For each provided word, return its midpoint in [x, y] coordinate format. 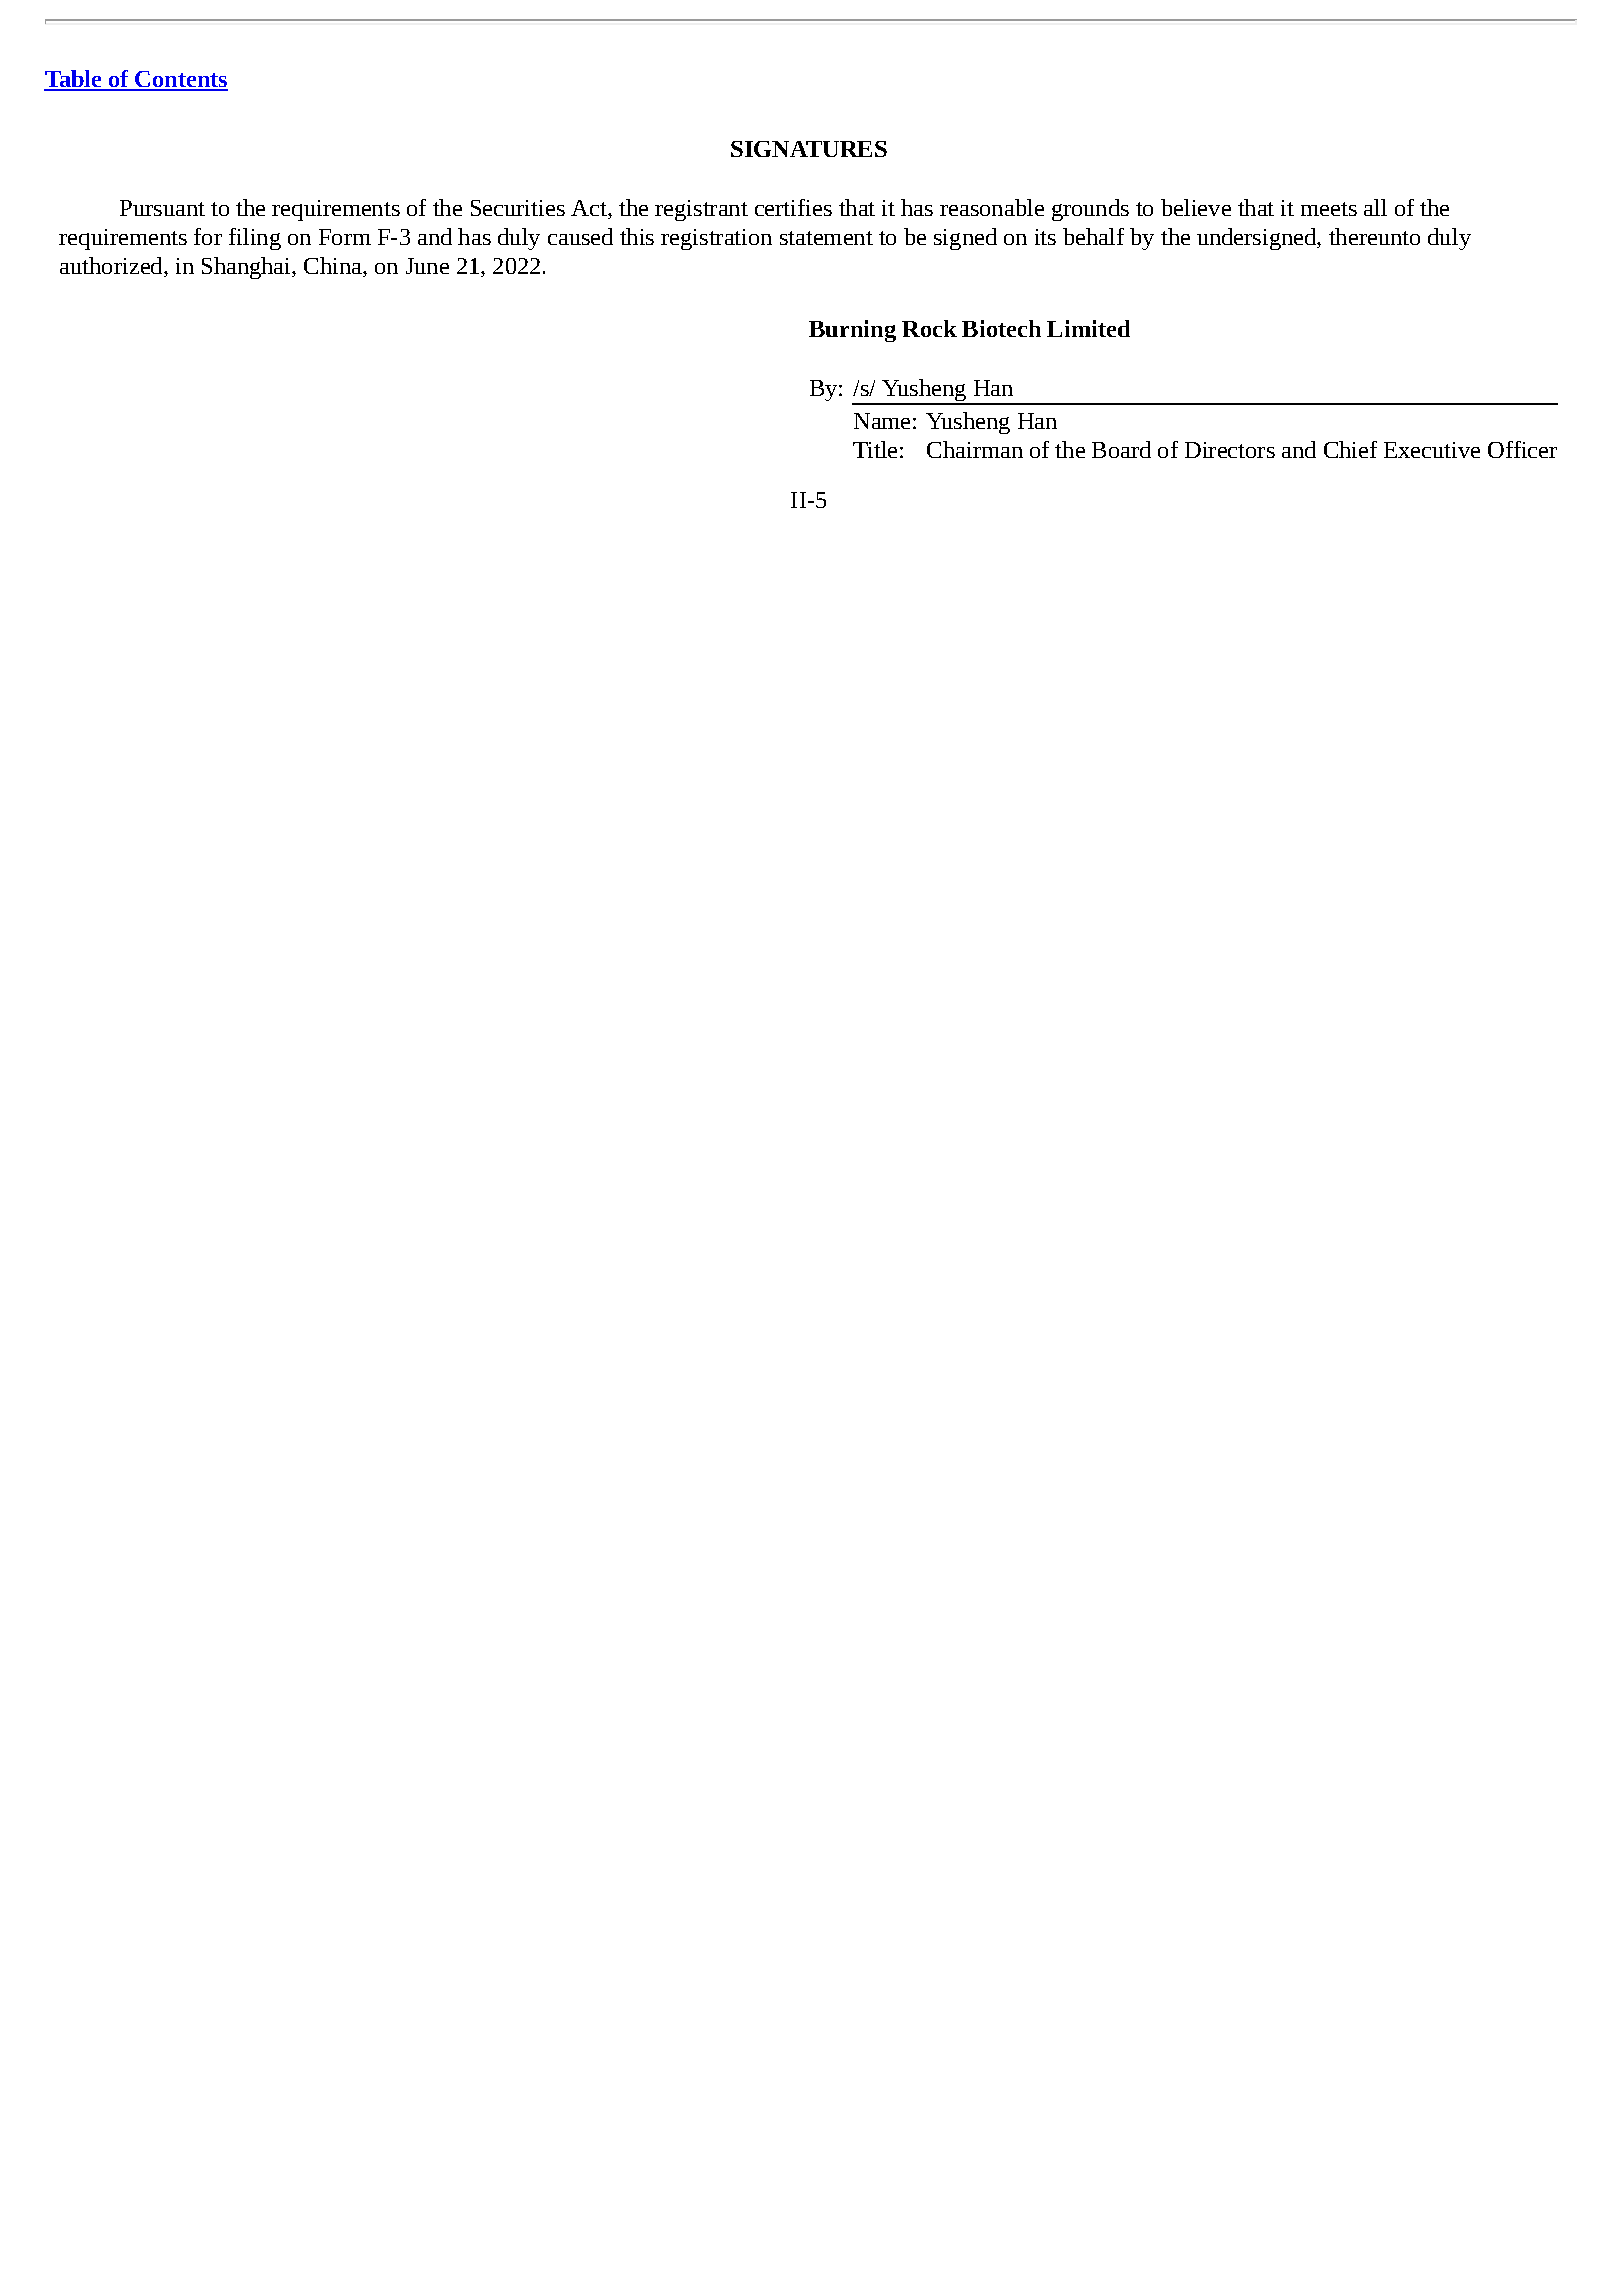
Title [875, 449]
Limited [1088, 328]
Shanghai [247, 268]
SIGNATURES [809, 149]
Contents [180, 80]
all [1375, 207]
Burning [852, 331]
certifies [793, 207]
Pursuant [162, 208]
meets [1329, 209]
